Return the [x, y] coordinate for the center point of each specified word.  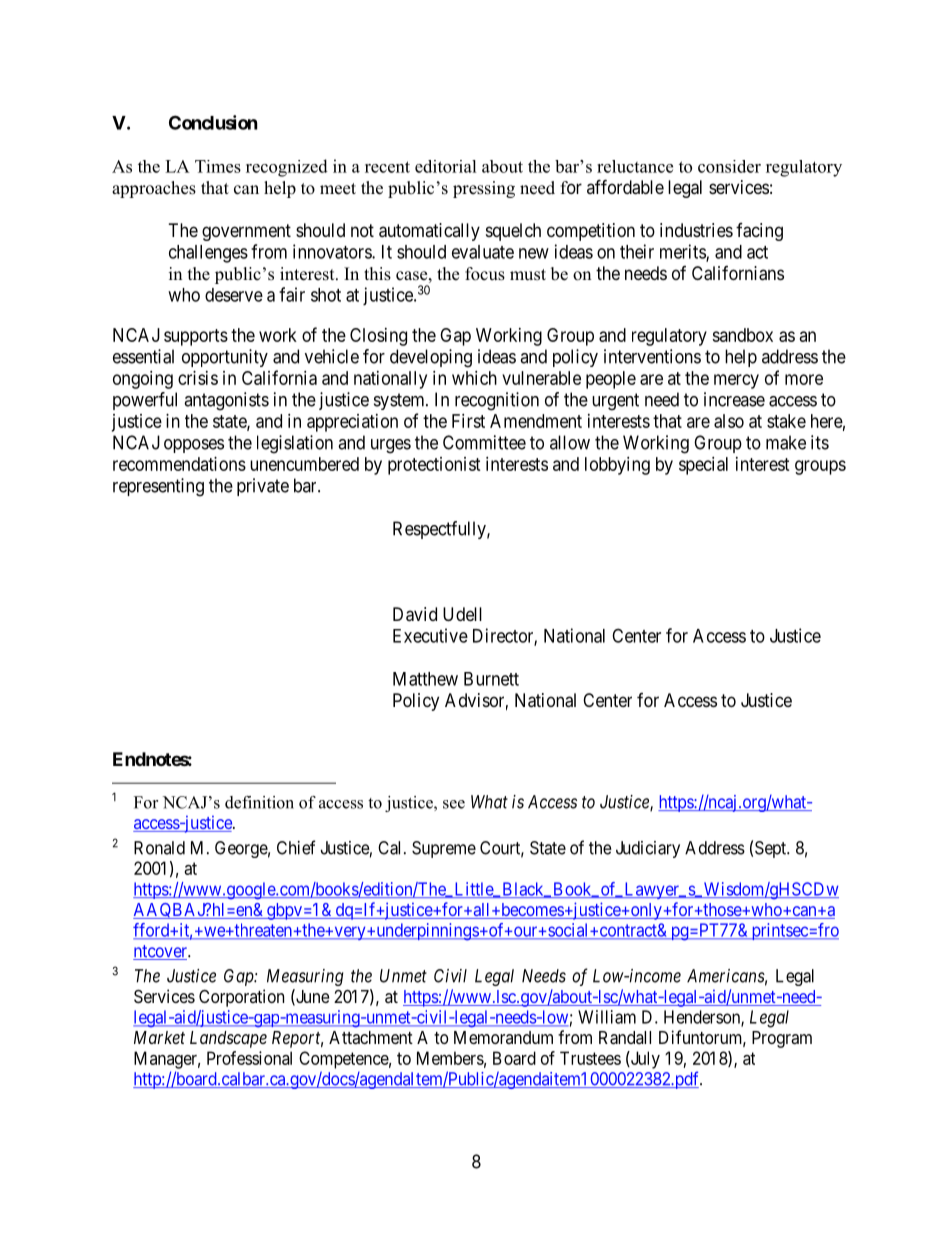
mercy [736, 381]
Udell [462, 614]
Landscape [228, 1039]
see [454, 804]
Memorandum [503, 1037]
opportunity [225, 358]
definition [259, 802]
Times [218, 166]
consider [729, 166]
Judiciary [648, 849]
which [474, 378]
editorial [446, 166]
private [263, 487]
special [703, 466]
